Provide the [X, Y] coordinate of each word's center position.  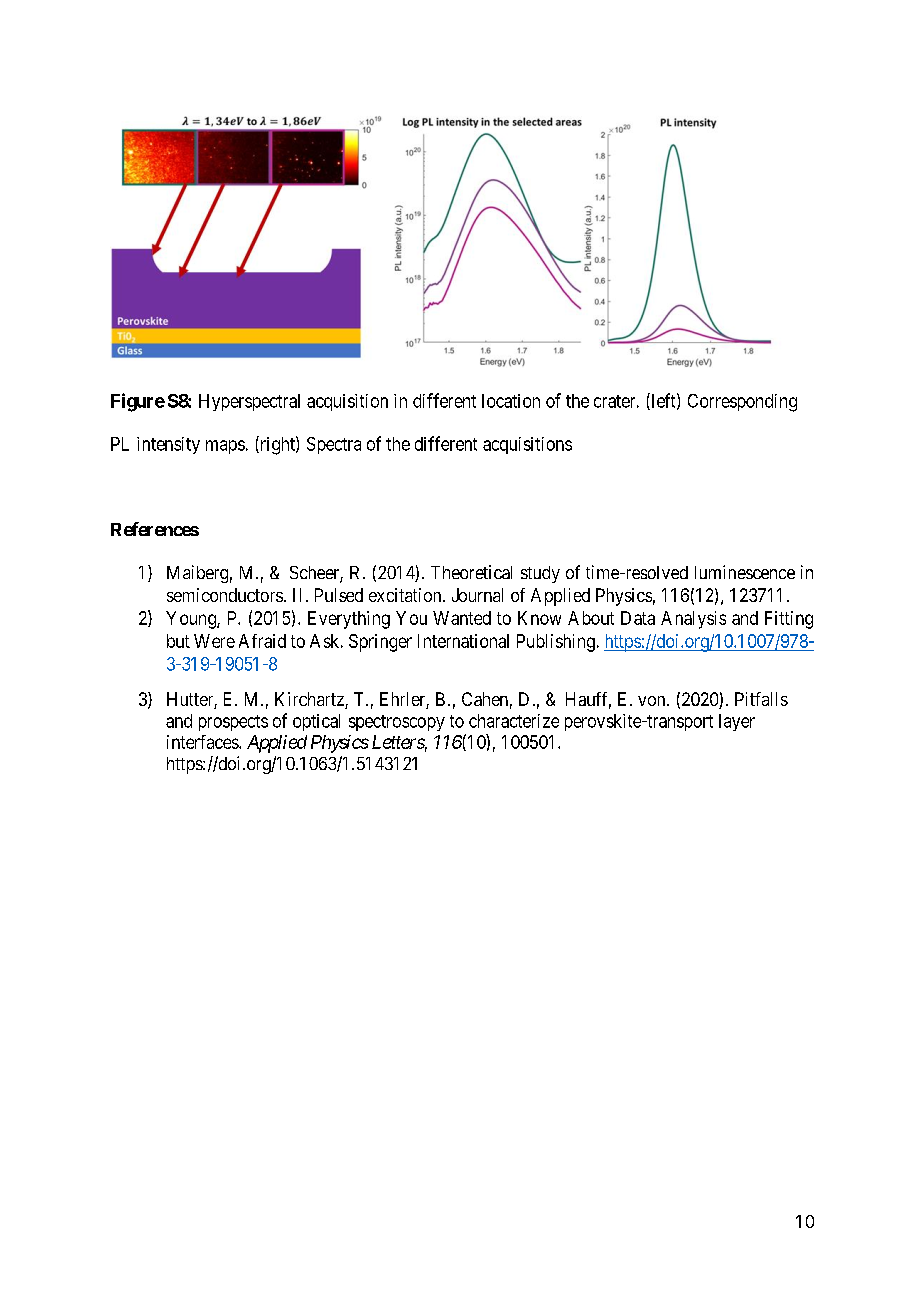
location [511, 401]
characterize [514, 721]
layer [737, 722]
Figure [138, 402]
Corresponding [742, 403]
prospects [233, 723]
